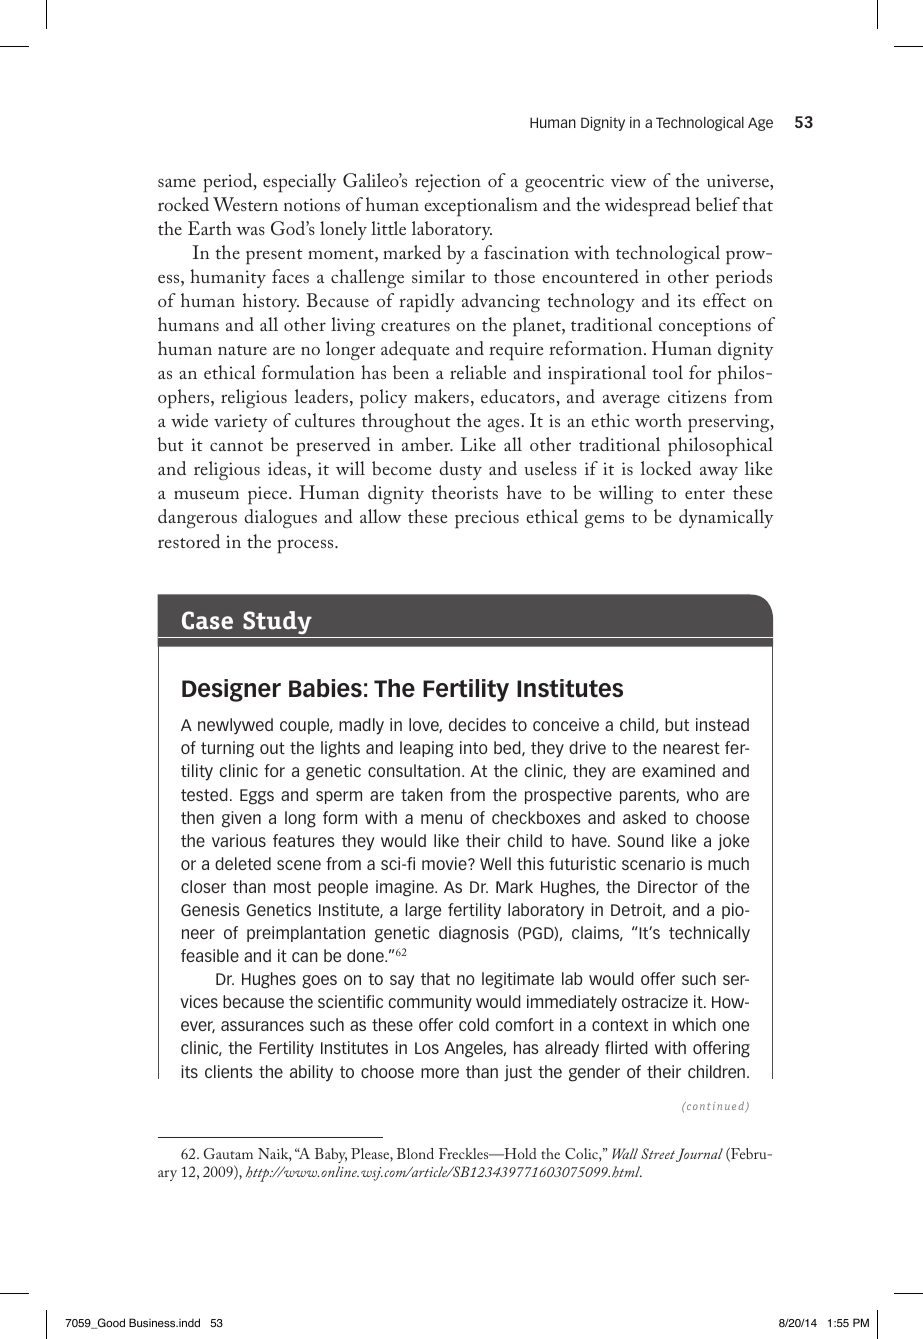 This document has height=1339, width=923. Describe the element at coordinates (658, 1153) in the document. I see `Street` at that location.
